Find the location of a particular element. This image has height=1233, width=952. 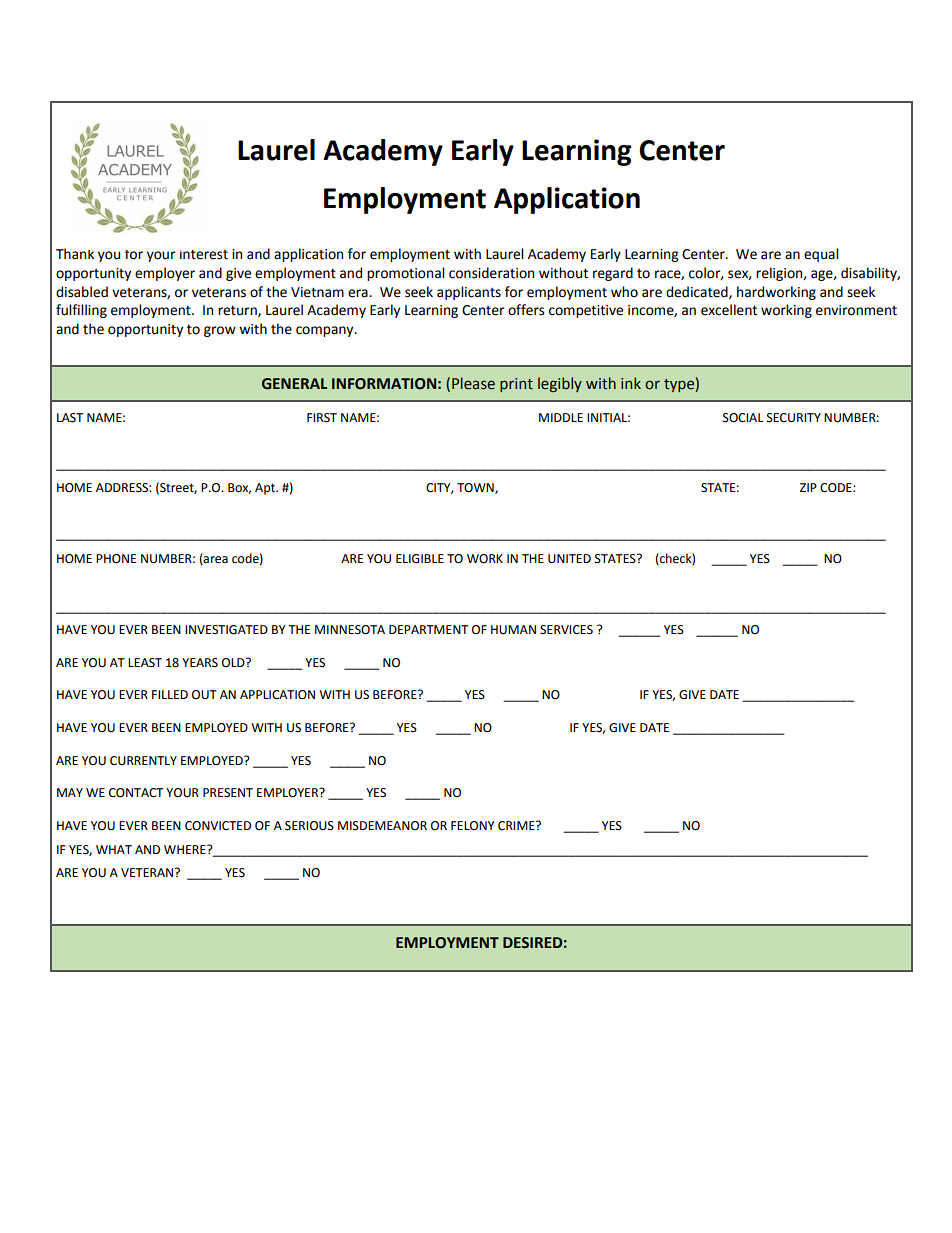

LEAST is located at coordinates (145, 663).
